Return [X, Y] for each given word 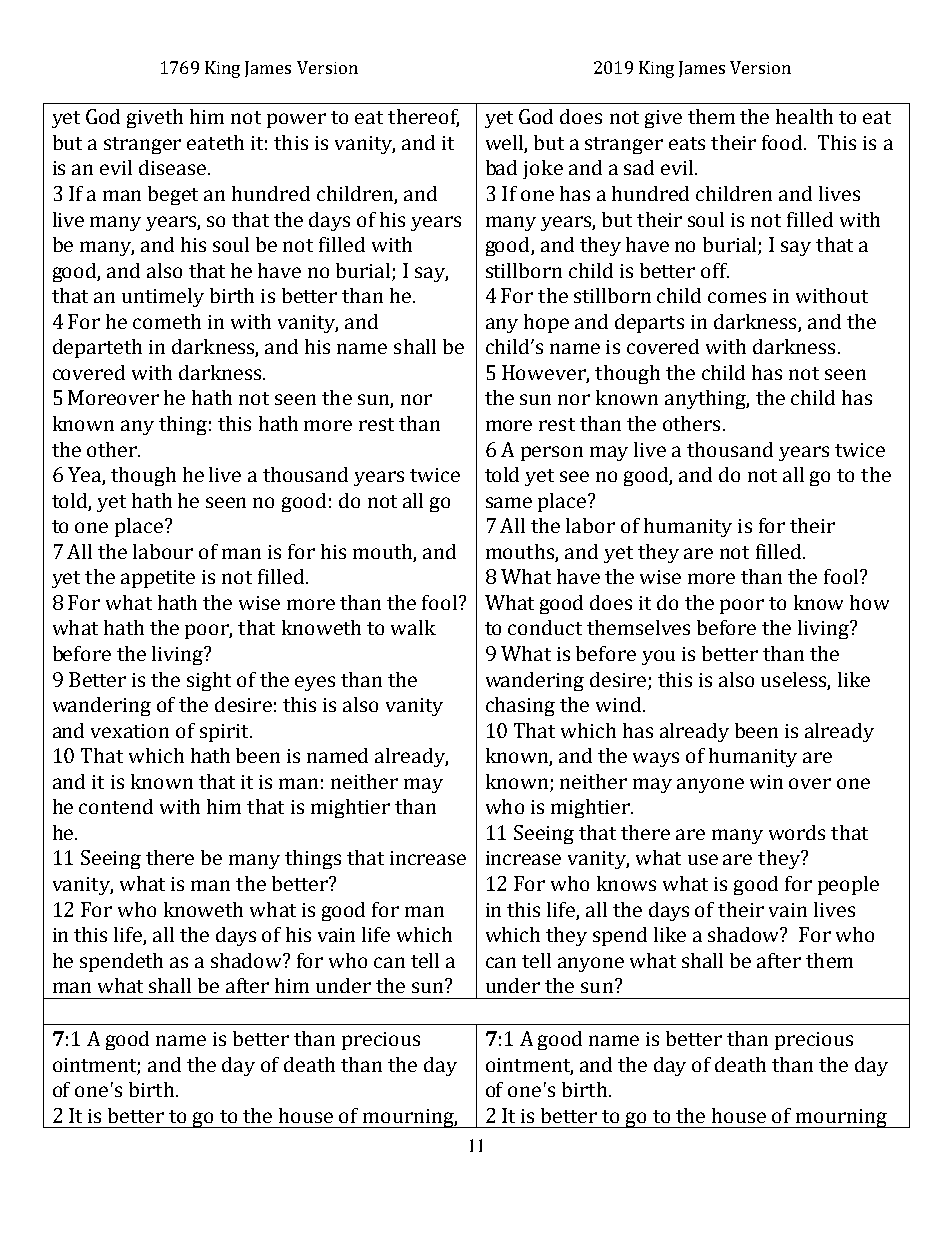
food [783, 142]
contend [116, 806]
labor [590, 525]
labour [163, 551]
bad [501, 167]
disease [172, 167]
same [509, 502]
